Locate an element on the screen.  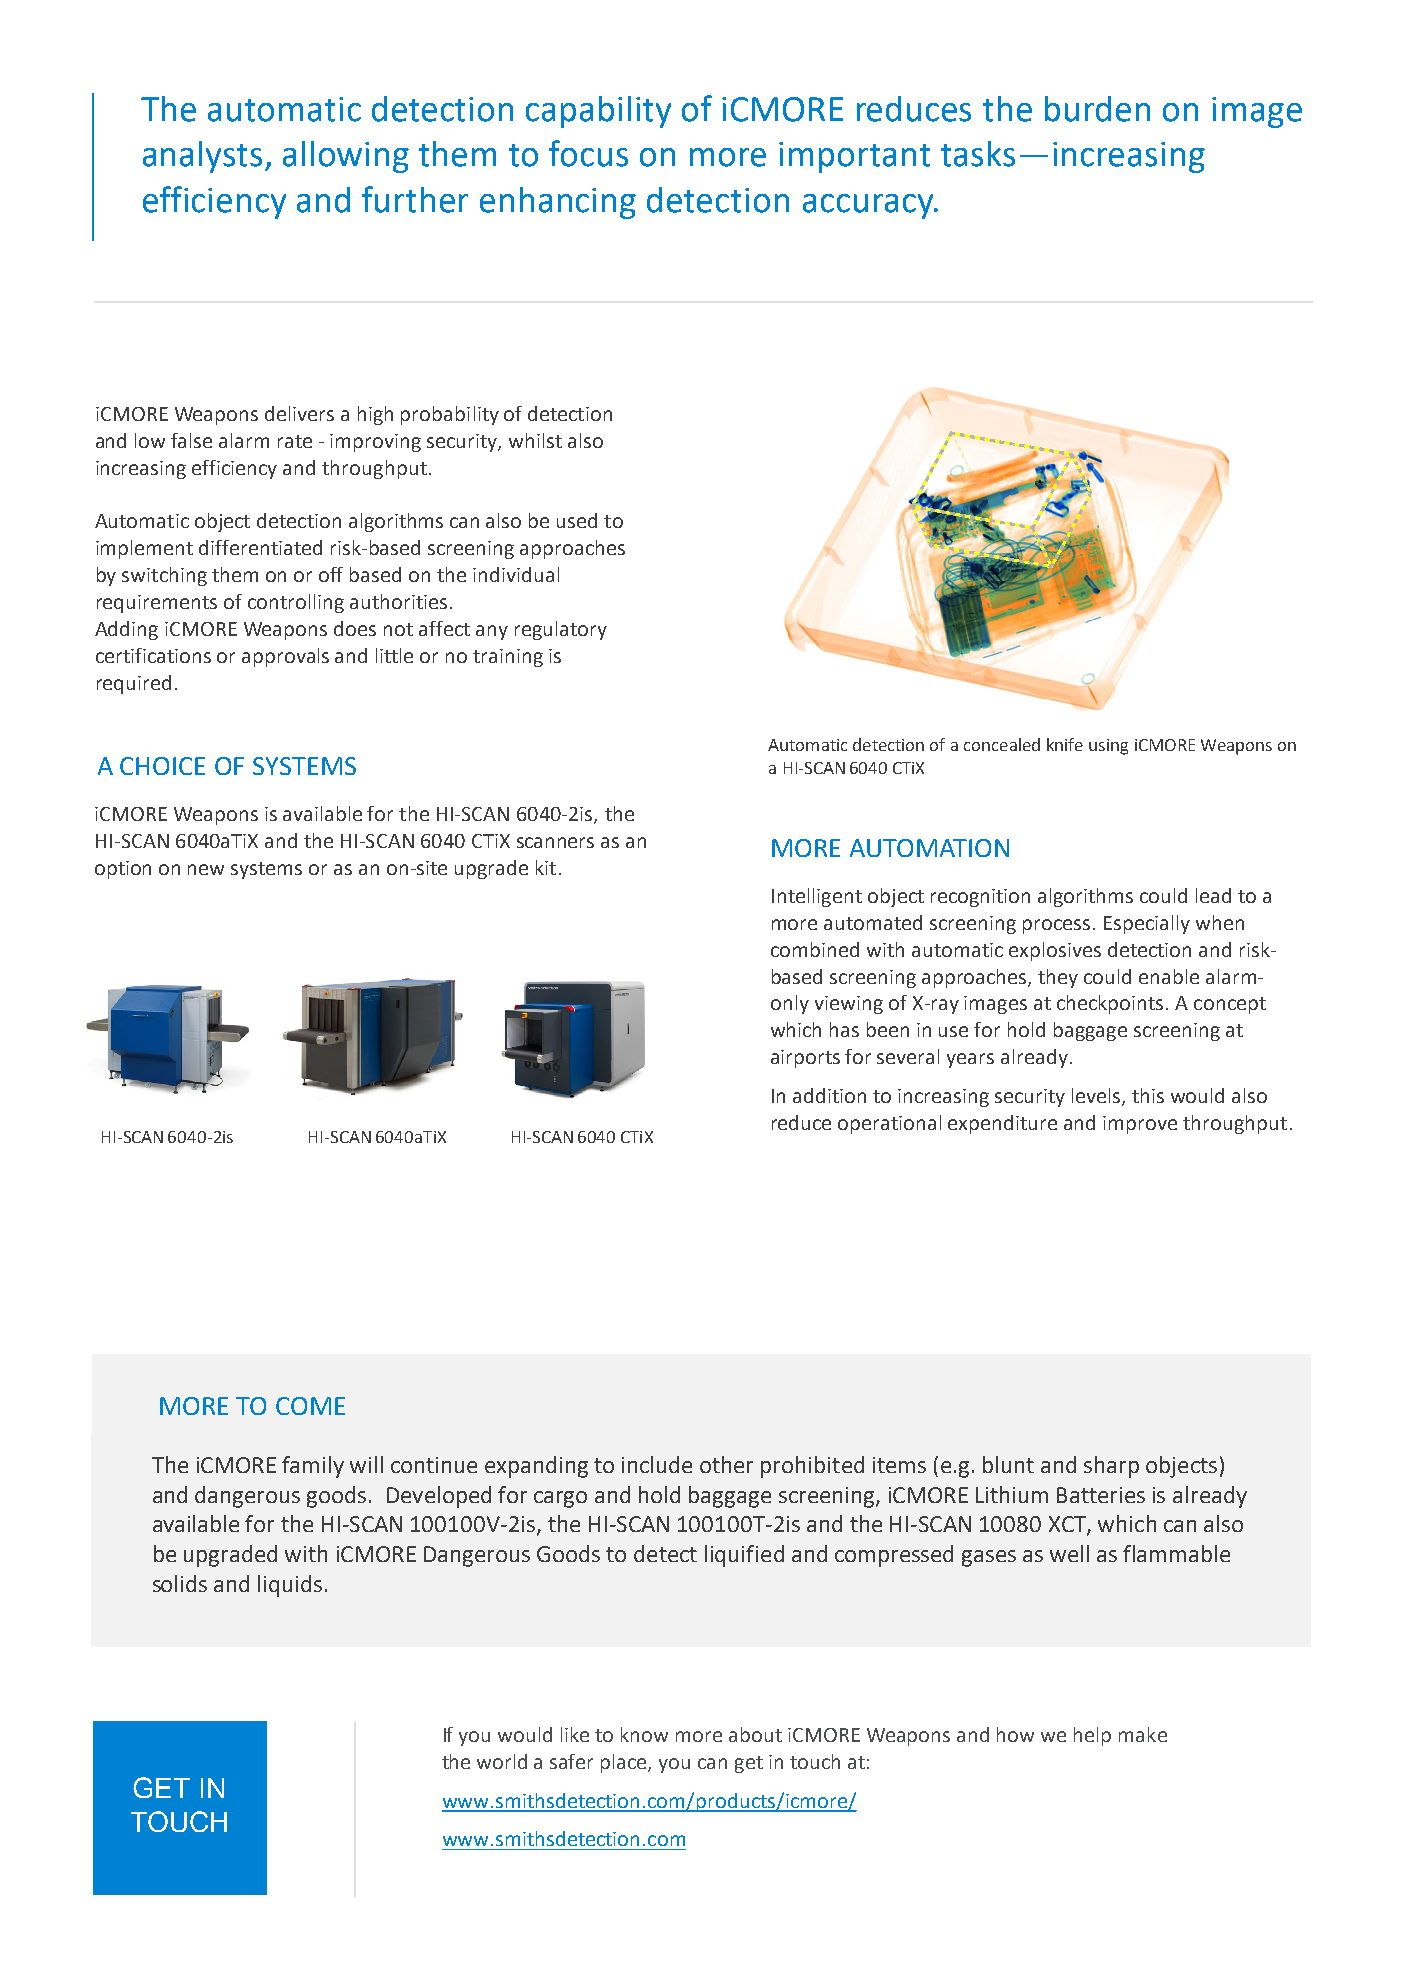
improve is located at coordinates (1140, 1125).
